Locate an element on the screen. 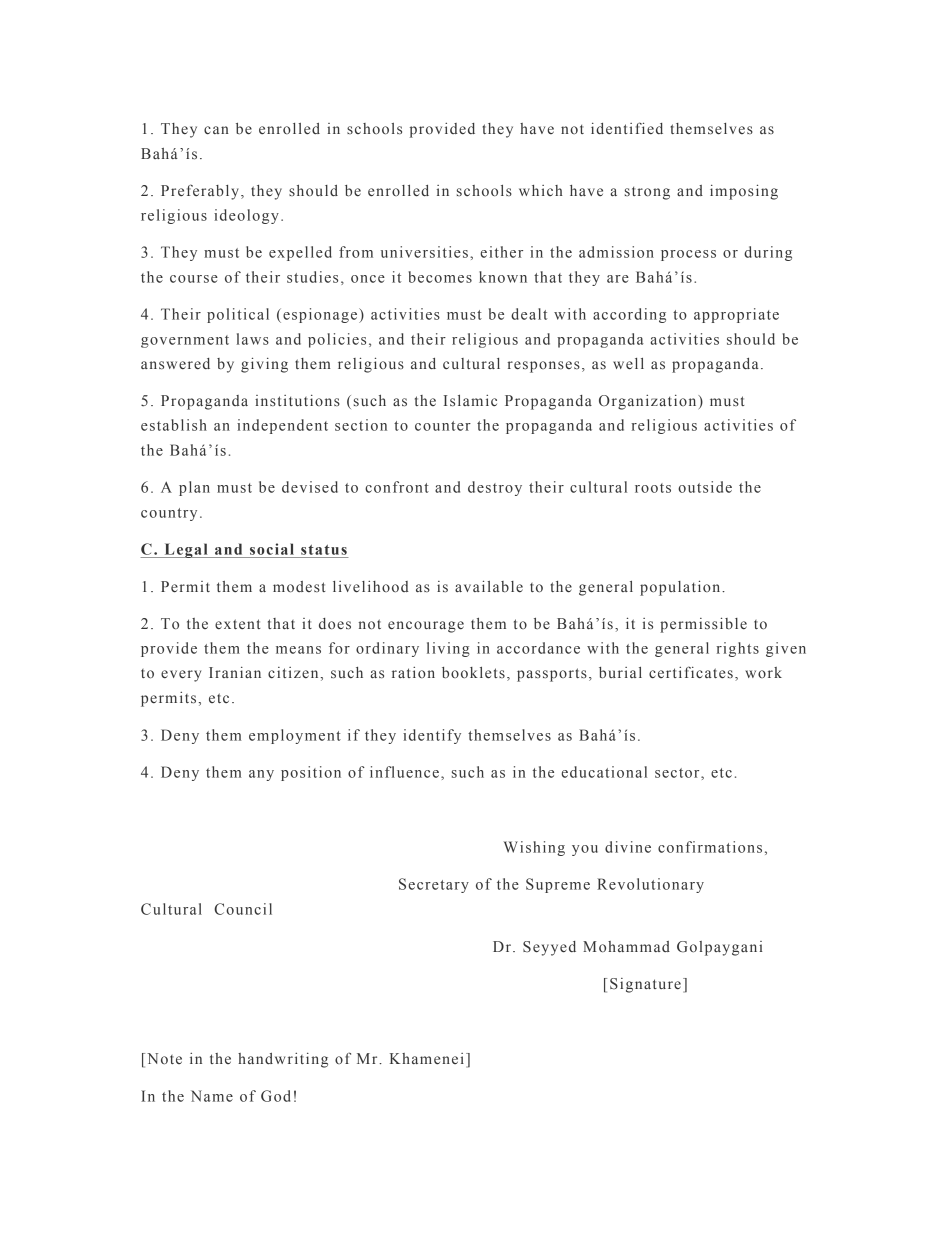  imposing is located at coordinates (744, 192).
